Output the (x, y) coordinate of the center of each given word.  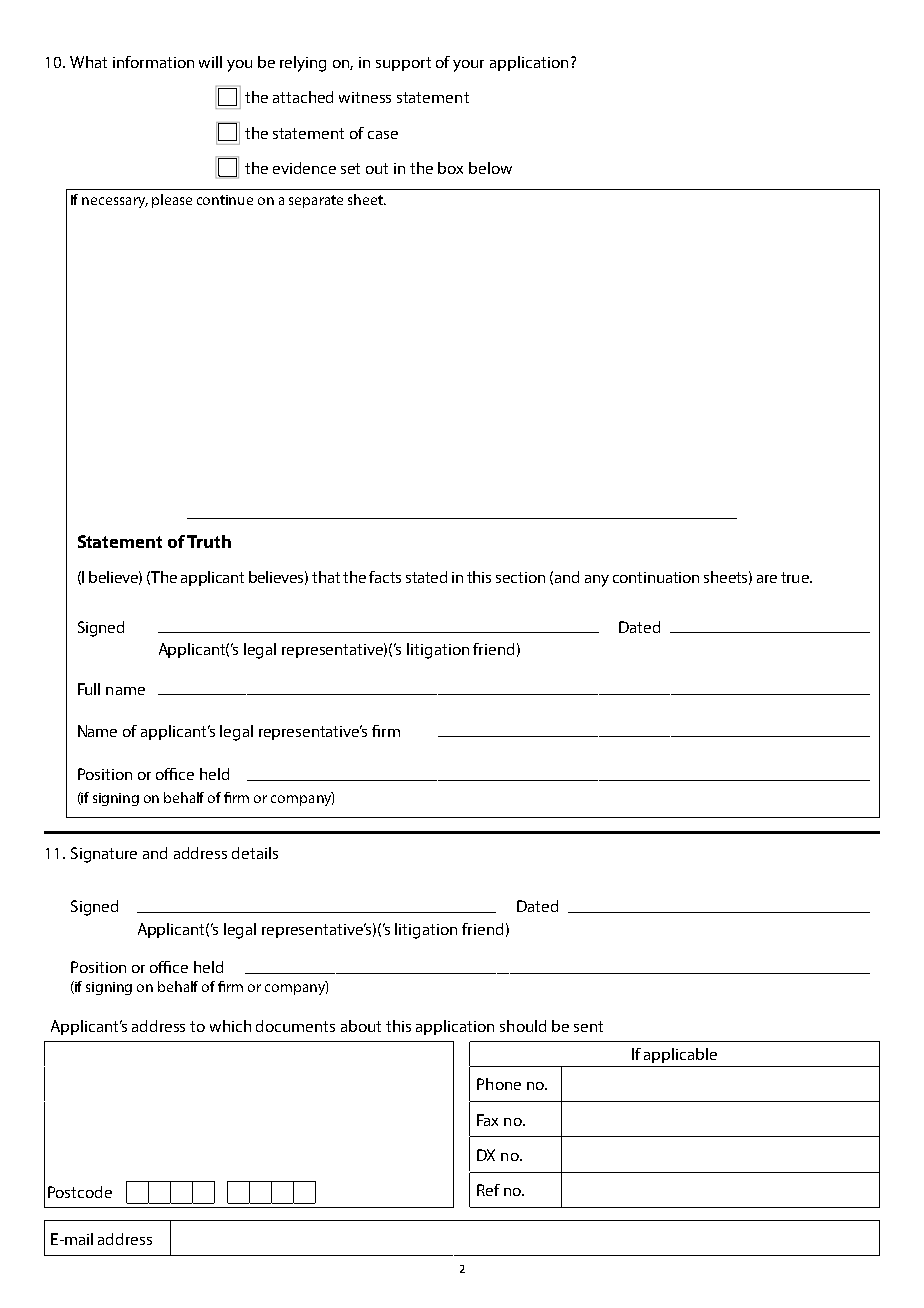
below (490, 168)
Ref (488, 1190)
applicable (680, 1055)
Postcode (80, 1192)
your (468, 66)
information (153, 62)
